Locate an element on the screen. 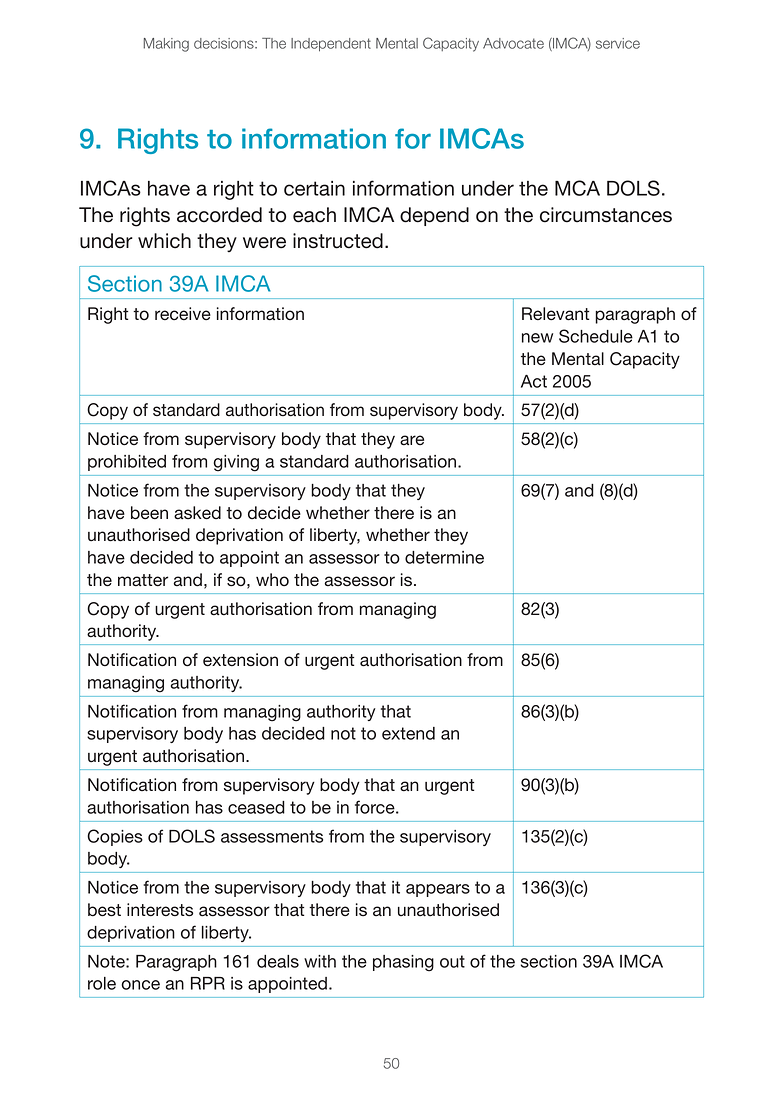 The image size is (783, 1110). once is located at coordinates (140, 985).
